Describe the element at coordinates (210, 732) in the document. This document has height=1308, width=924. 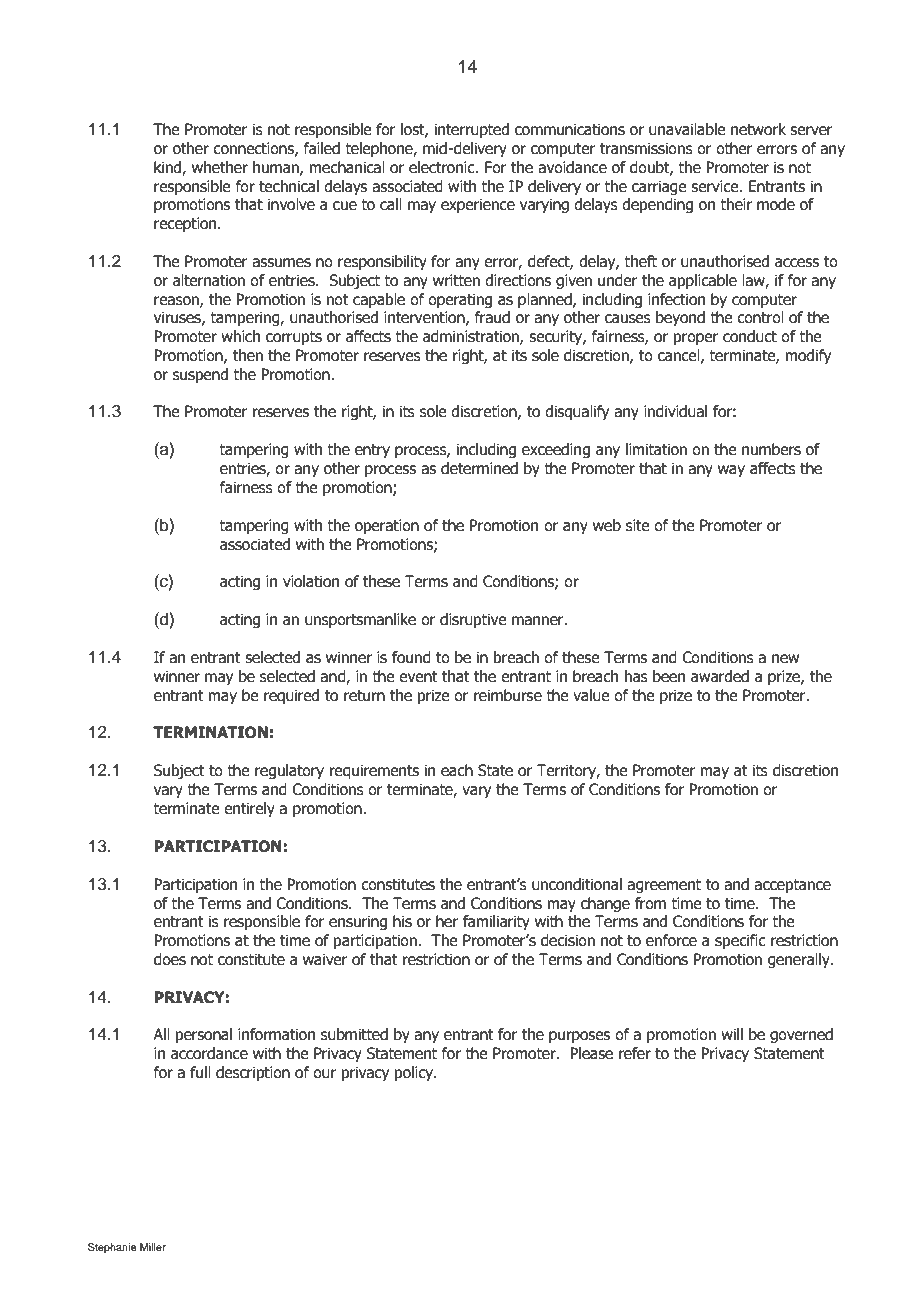
I see `TERMINATION` at that location.
